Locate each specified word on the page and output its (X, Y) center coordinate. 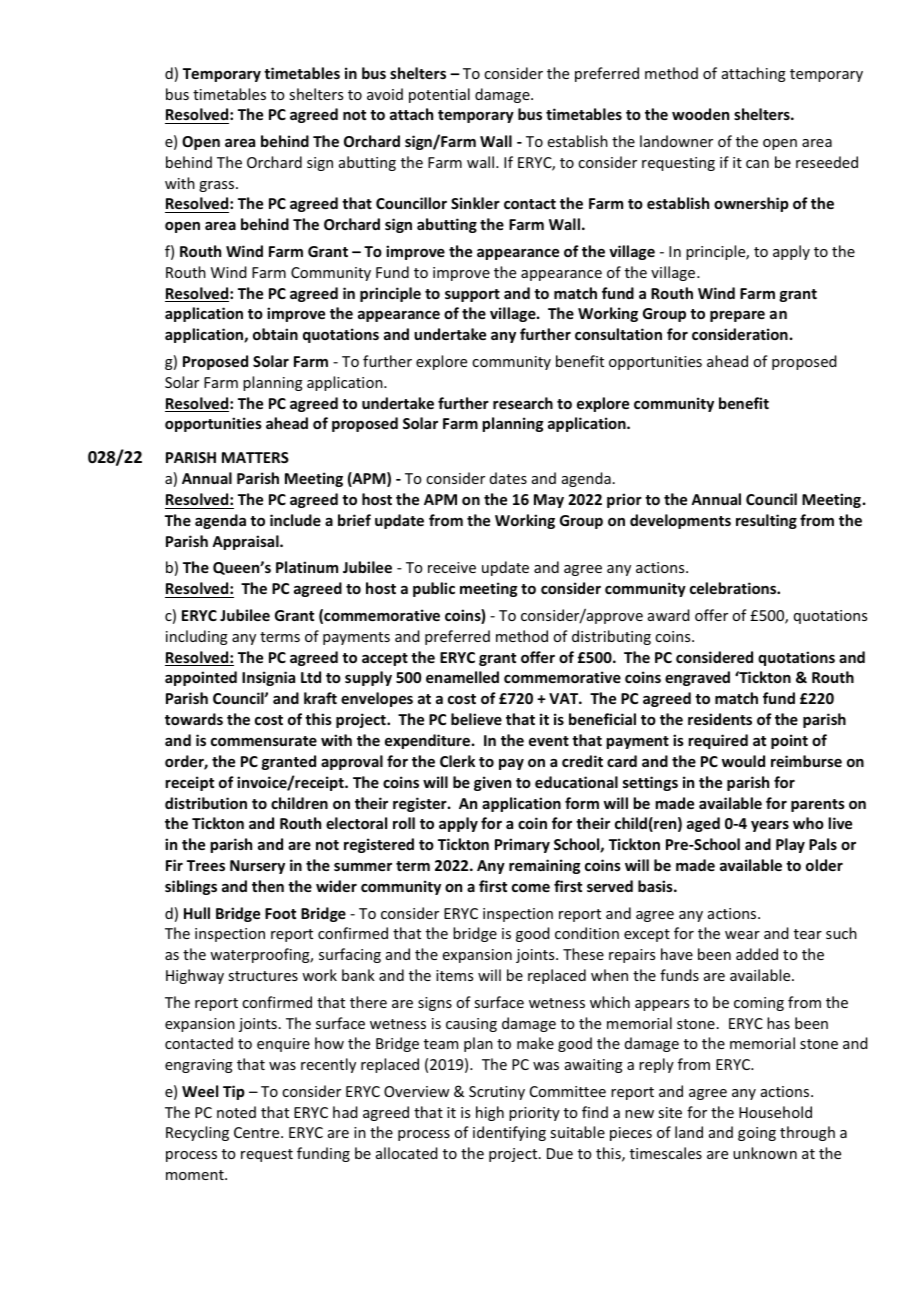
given (492, 783)
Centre (258, 1132)
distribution (206, 803)
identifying (509, 1133)
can (757, 164)
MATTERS (255, 457)
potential (439, 95)
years (770, 826)
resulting (766, 521)
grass (218, 186)
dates (508, 478)
